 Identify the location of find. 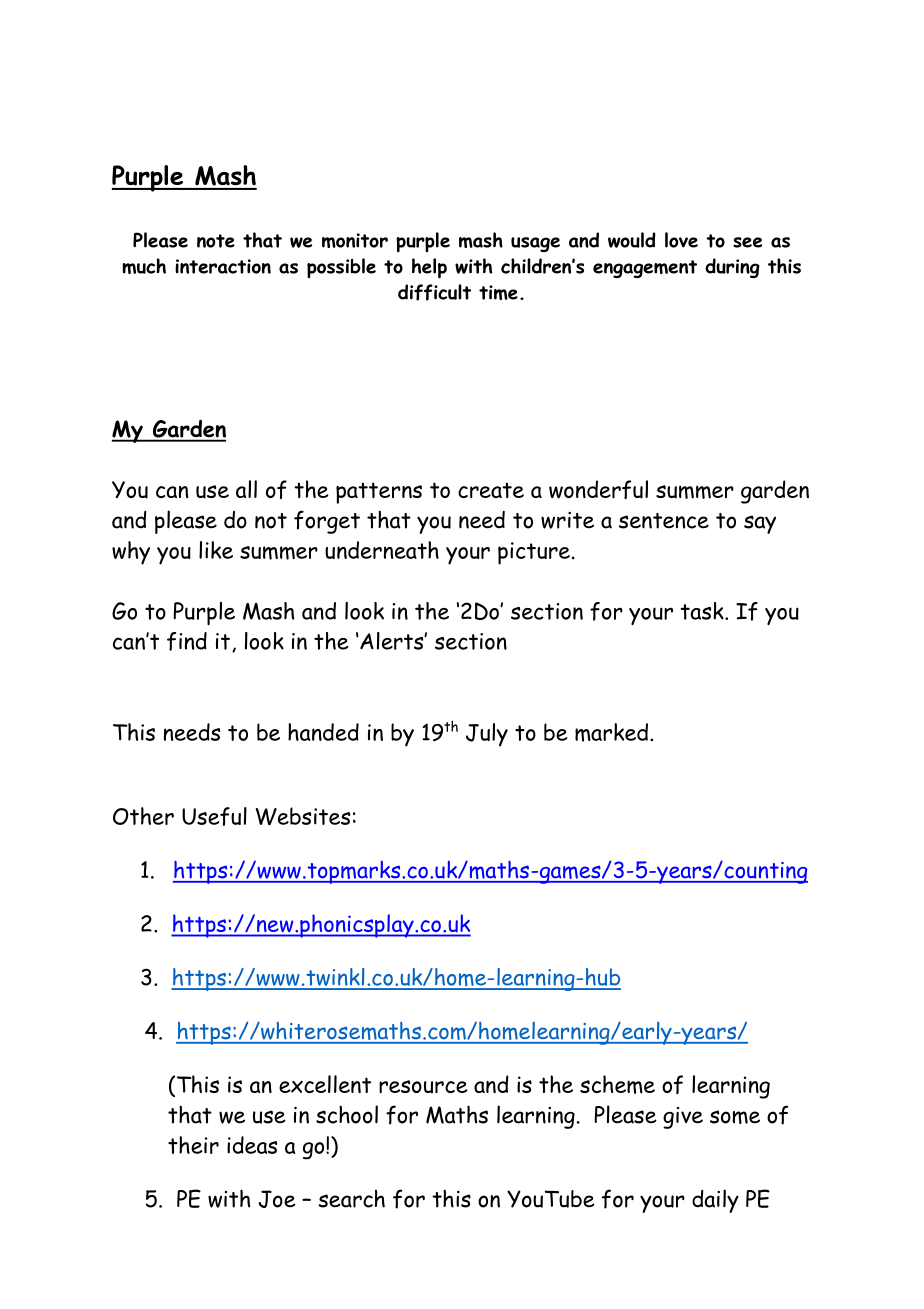
(187, 641).
